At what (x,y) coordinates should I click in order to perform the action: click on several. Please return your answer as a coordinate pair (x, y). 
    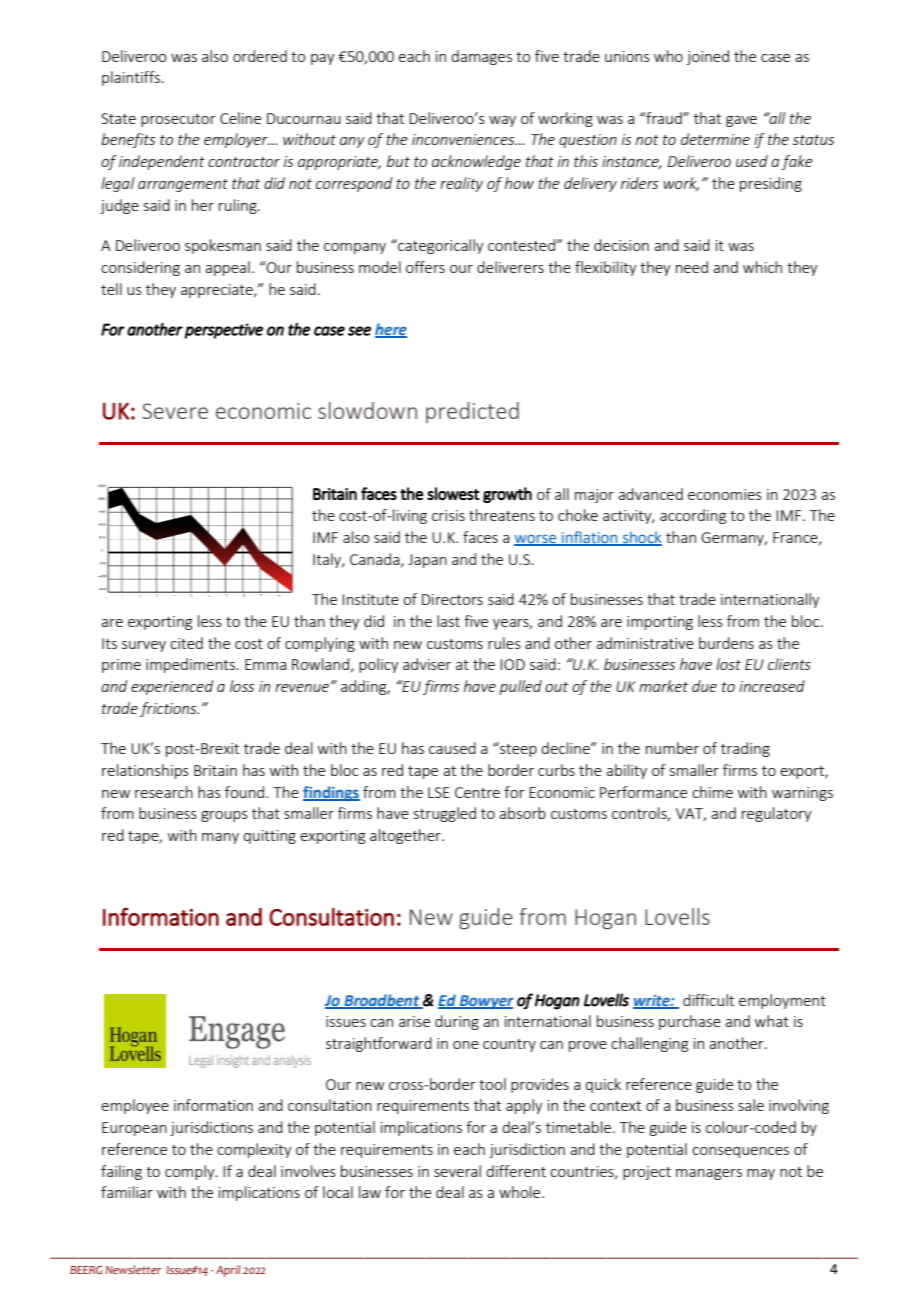
    Looking at the image, I should click on (457, 1171).
